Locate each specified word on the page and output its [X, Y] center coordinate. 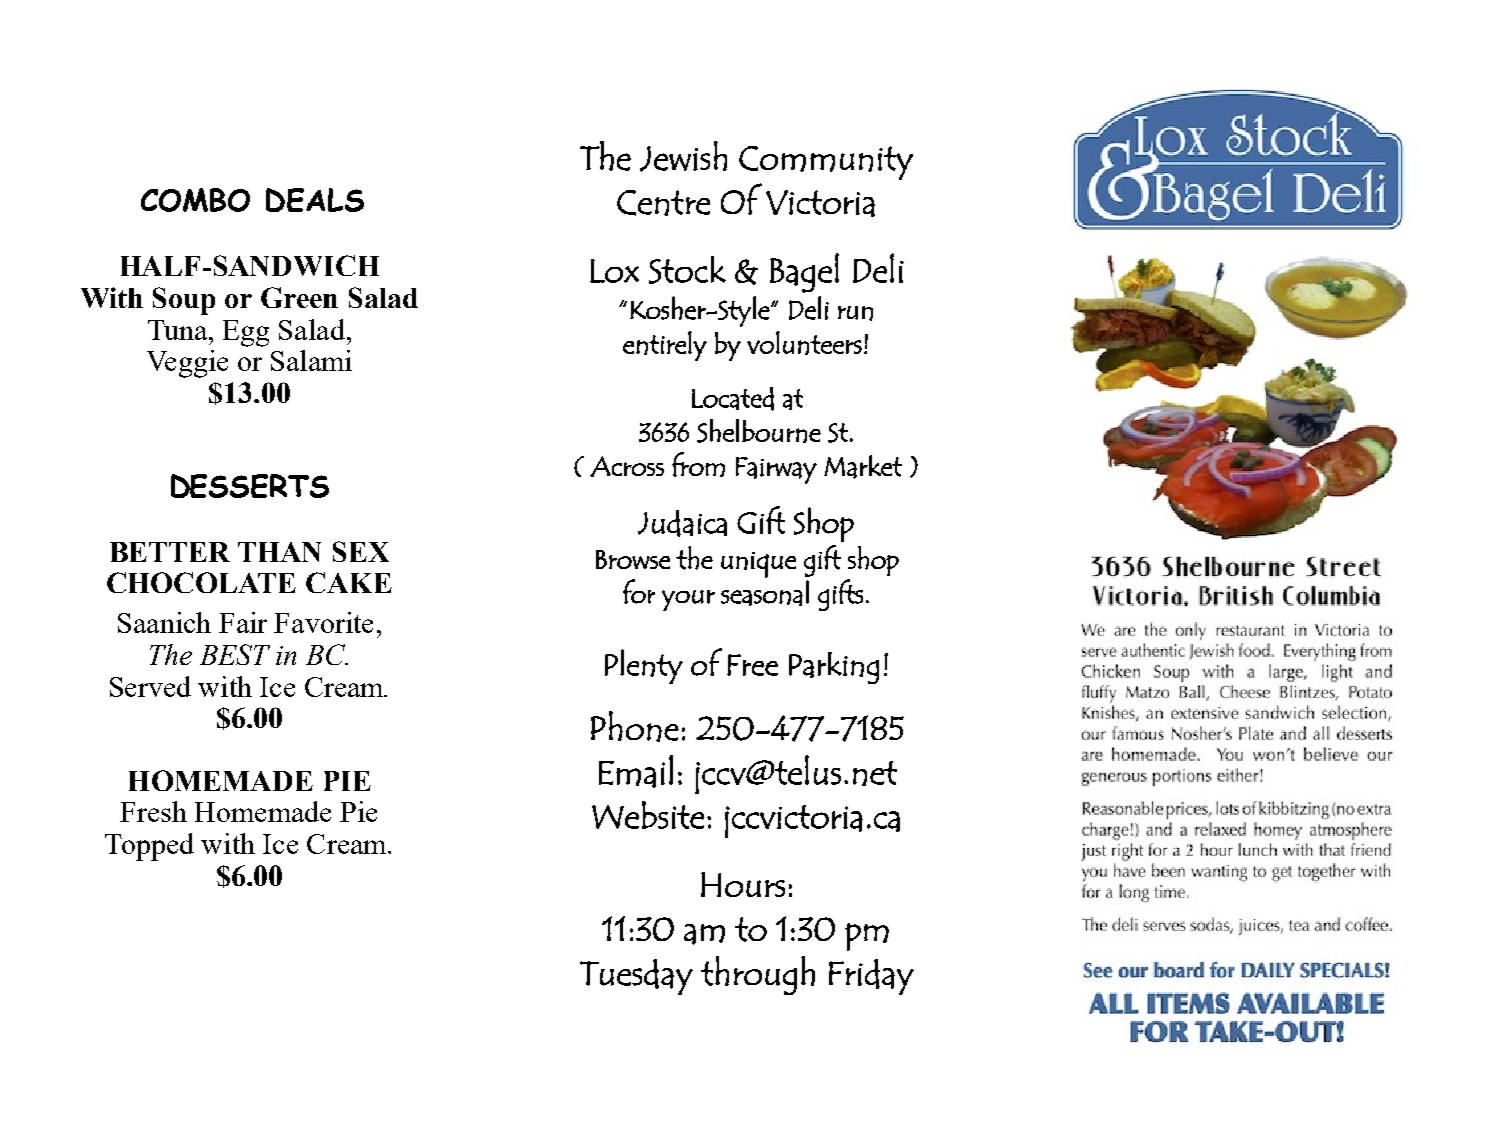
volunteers [804, 343]
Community [826, 163]
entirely [665, 346]
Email [636, 771]
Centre [663, 203]
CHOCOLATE [201, 582]
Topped [149, 847]
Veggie [187, 364]
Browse [633, 559]
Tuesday [636, 977]
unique [758, 565]
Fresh [153, 811]
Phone [635, 726]
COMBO [195, 200]
